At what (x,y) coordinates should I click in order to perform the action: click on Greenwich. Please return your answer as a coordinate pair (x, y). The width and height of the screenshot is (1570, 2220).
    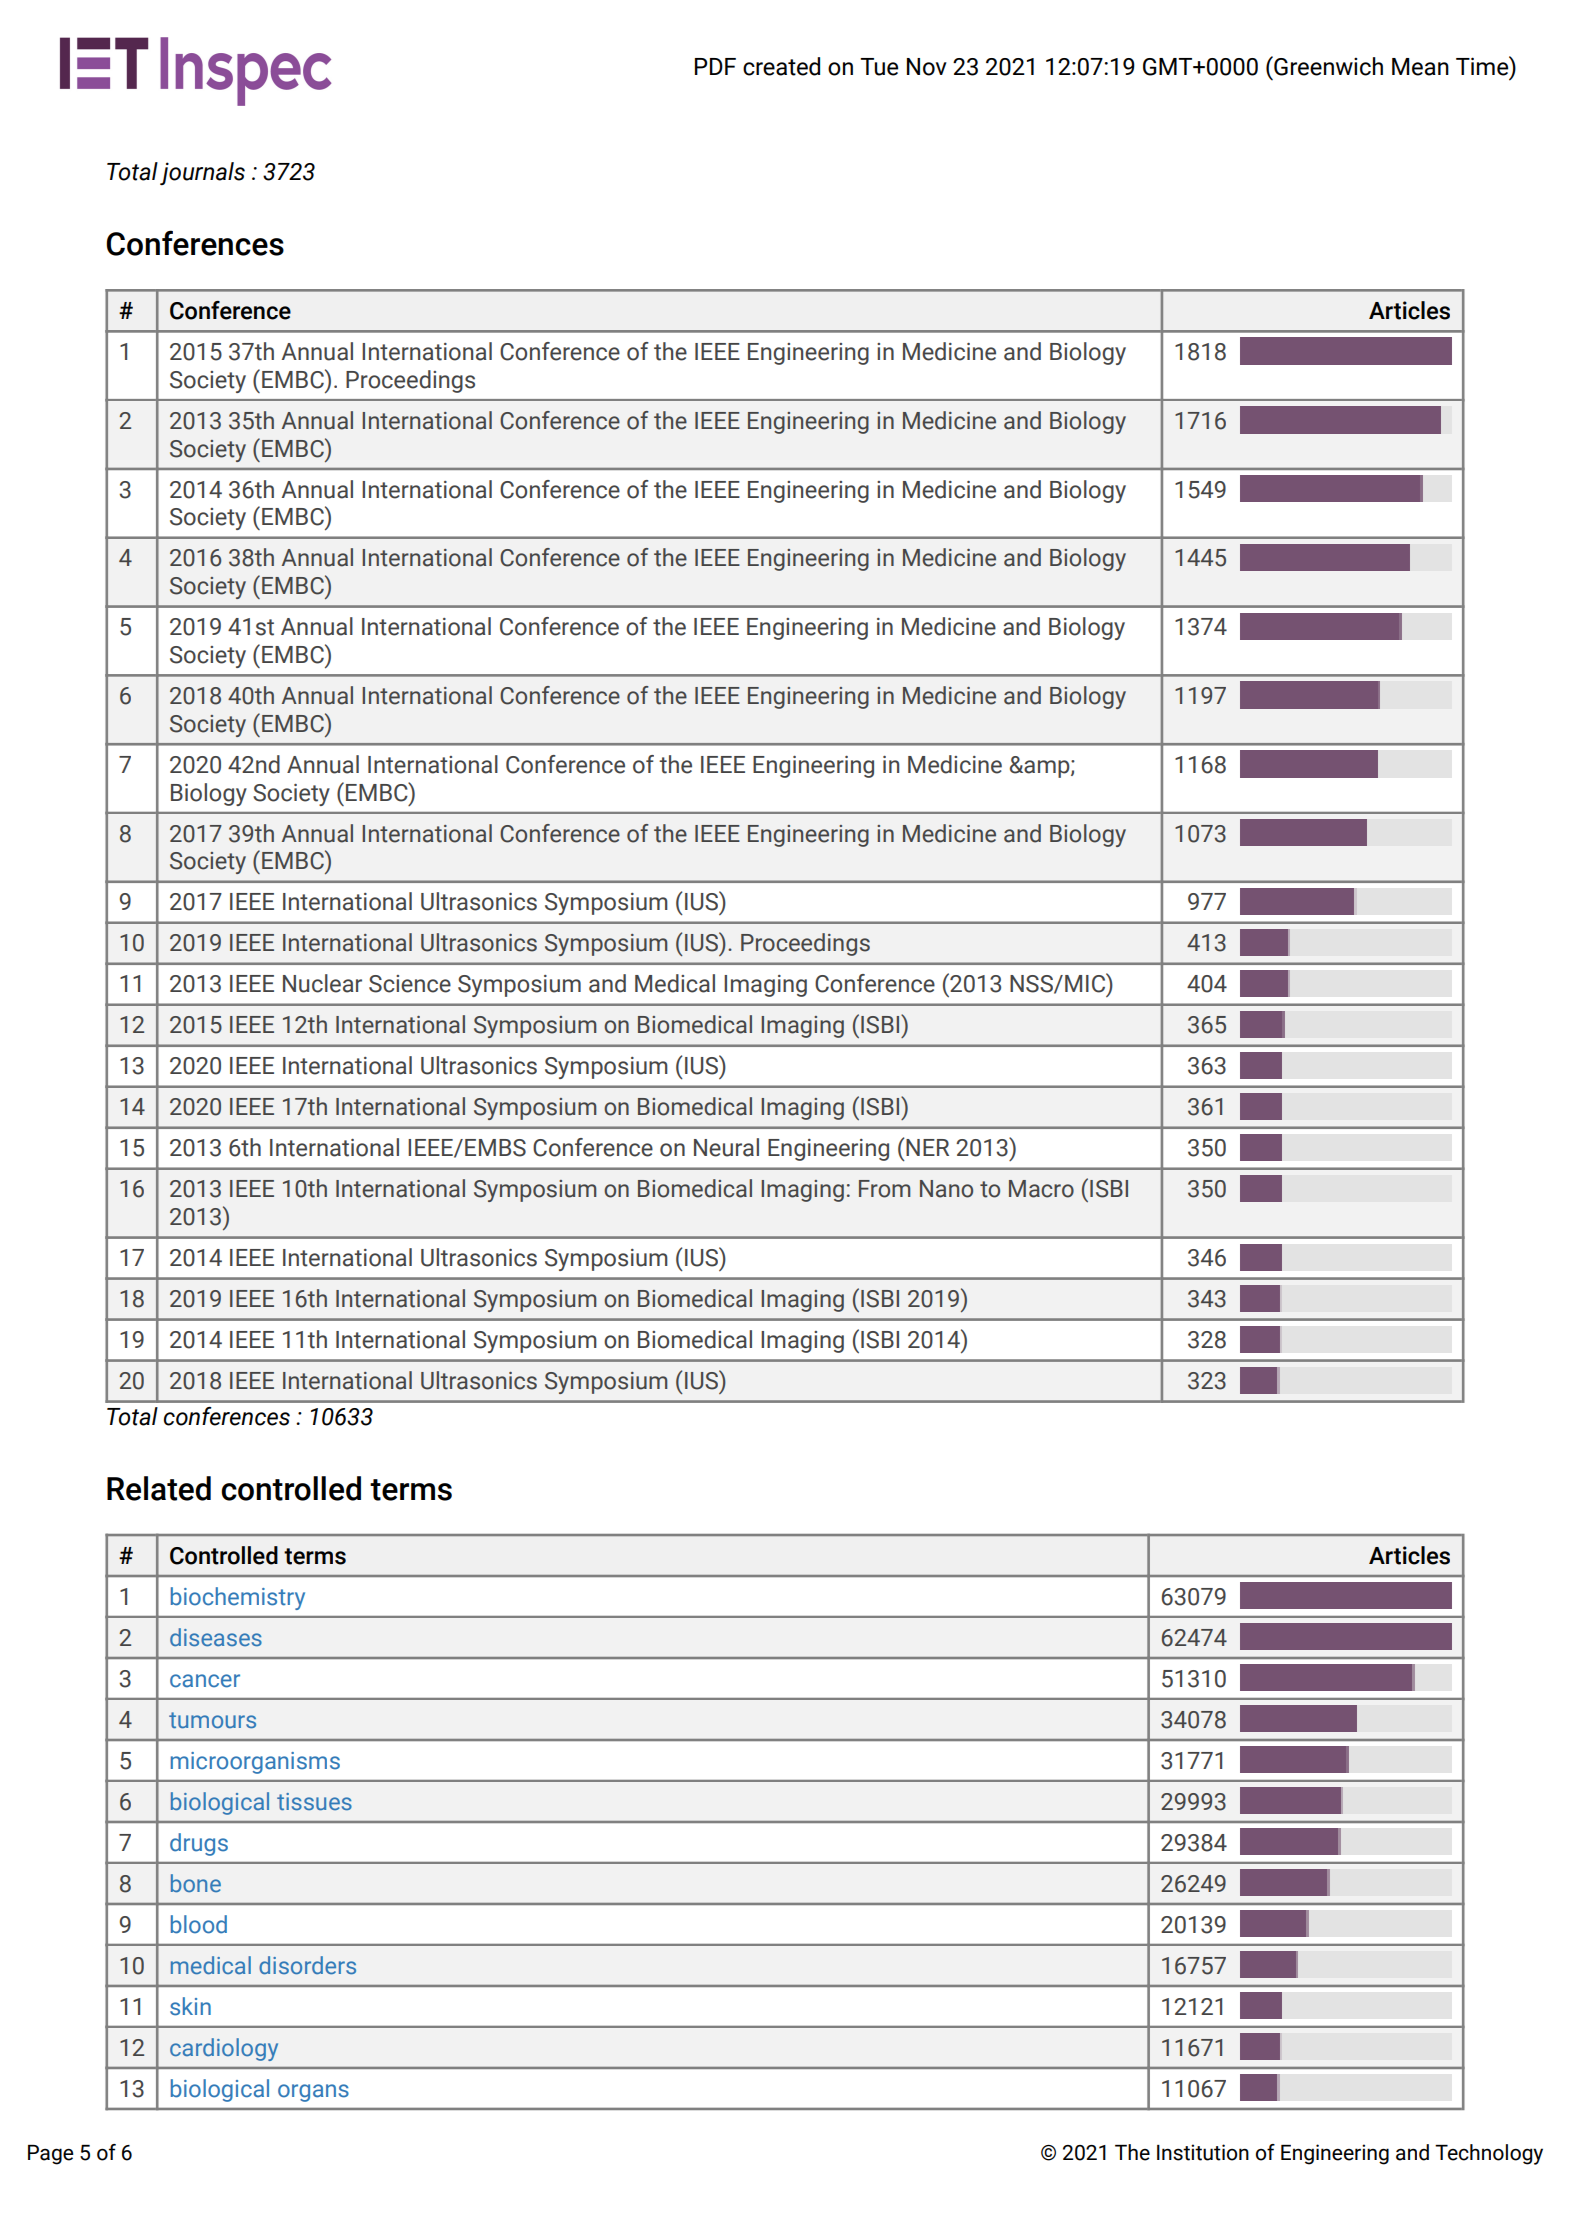
    Looking at the image, I should click on (1327, 66).
